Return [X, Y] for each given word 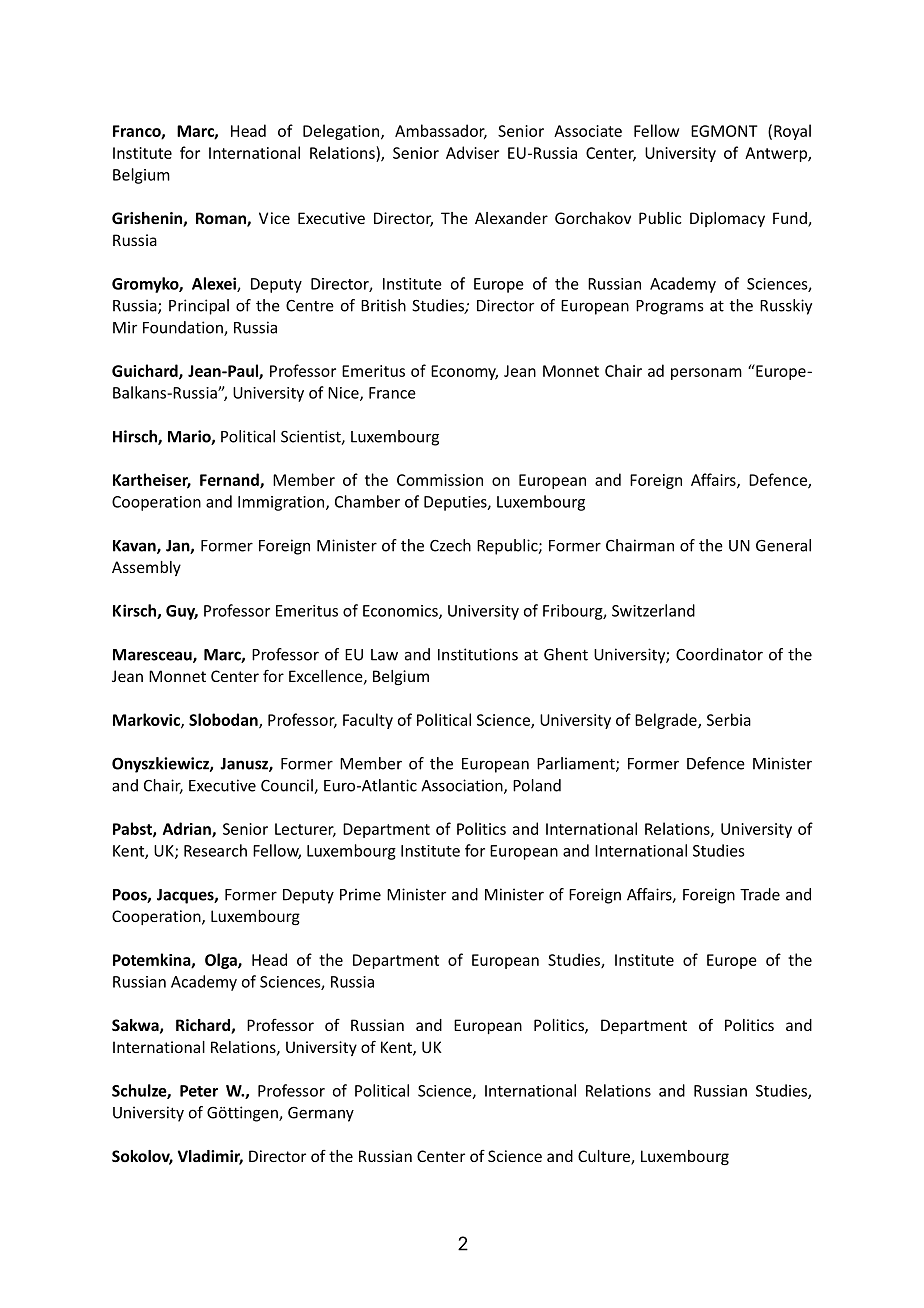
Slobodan [224, 720]
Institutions [478, 654]
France [392, 393]
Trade [760, 894]
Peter [199, 1091]
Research [215, 850]
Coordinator [719, 654]
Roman [222, 219]
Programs [669, 307]
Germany [321, 1114]
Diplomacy [727, 219]
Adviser [472, 152]
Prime [360, 894]
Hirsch [136, 437]
